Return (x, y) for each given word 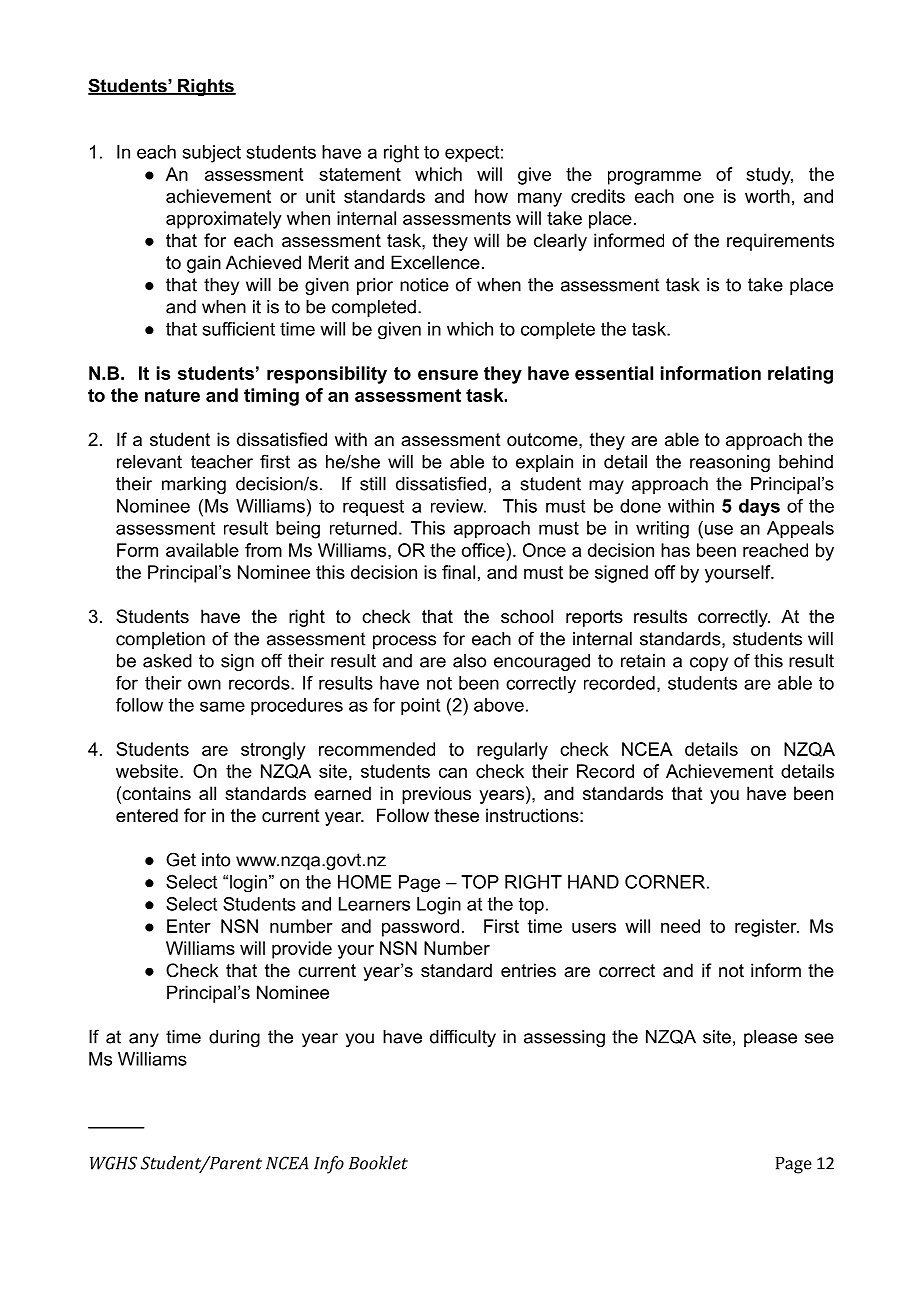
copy (709, 664)
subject (212, 154)
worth (767, 196)
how (491, 196)
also (469, 661)
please (770, 1038)
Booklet (378, 1163)
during (234, 1038)
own (204, 684)
